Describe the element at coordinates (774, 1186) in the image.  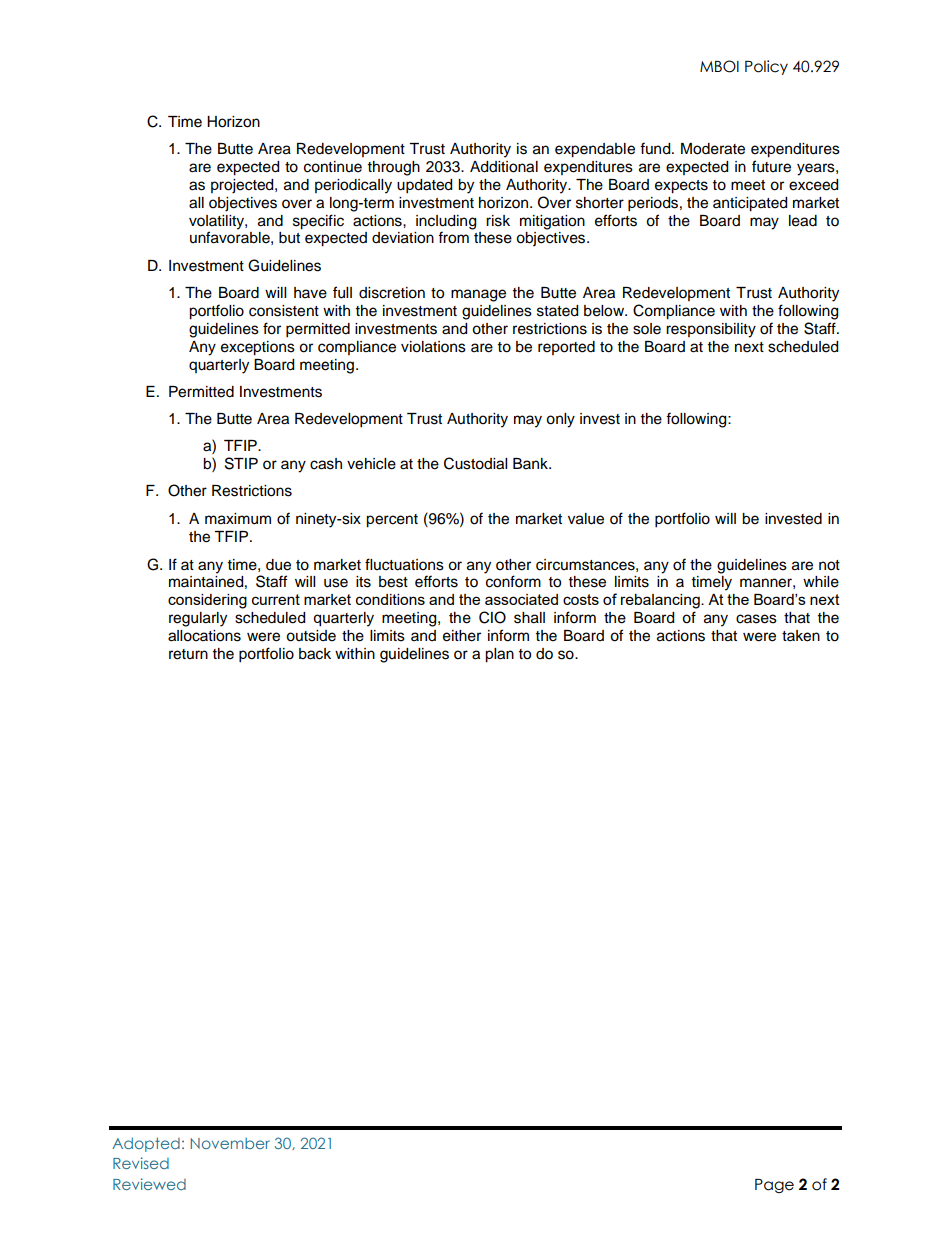
I see `Page` at that location.
